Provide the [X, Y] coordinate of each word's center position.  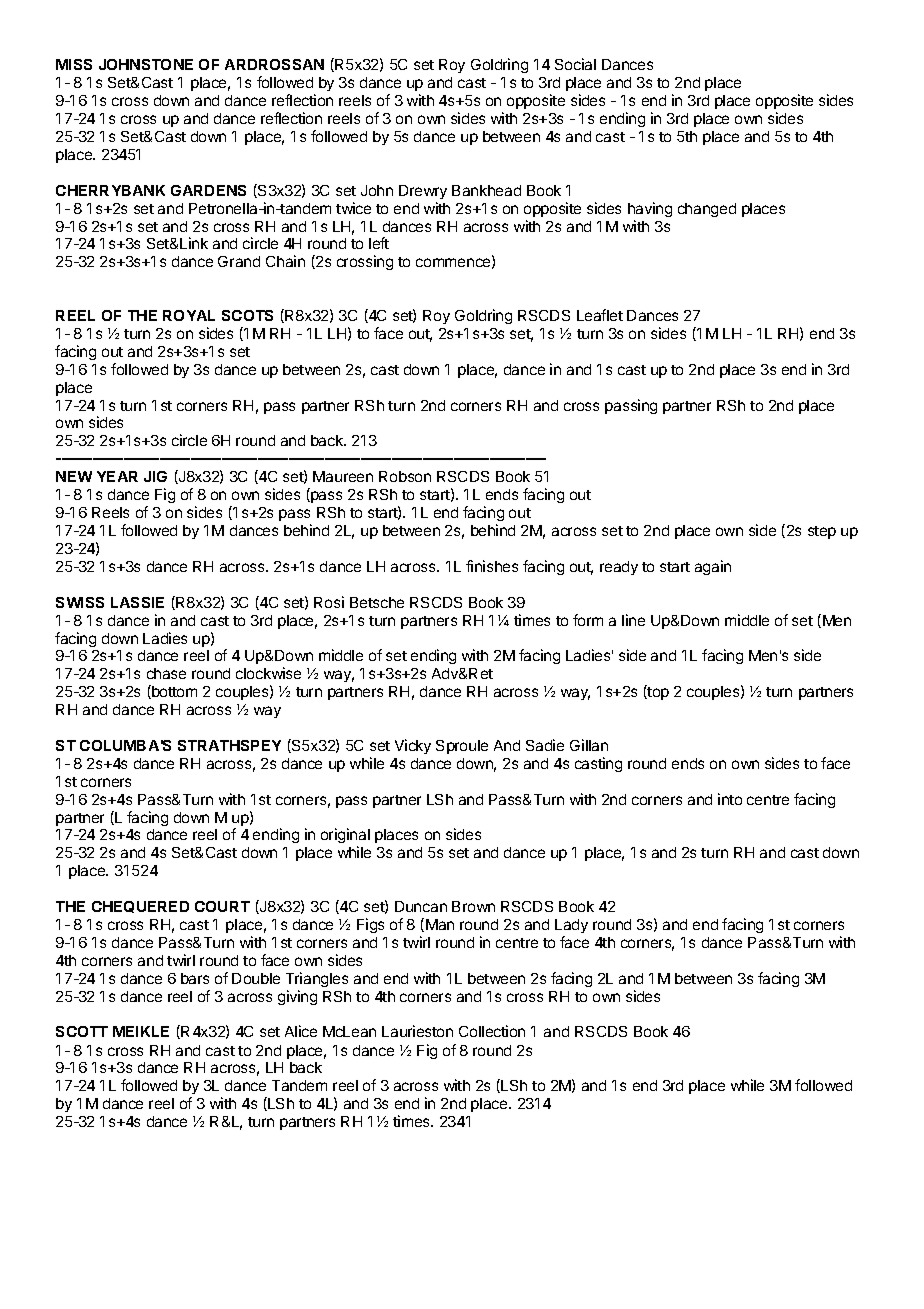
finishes [492, 566]
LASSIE [137, 602]
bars [195, 978]
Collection [492, 1031]
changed [707, 210]
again [713, 567]
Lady [571, 926]
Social [575, 64]
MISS [74, 64]
